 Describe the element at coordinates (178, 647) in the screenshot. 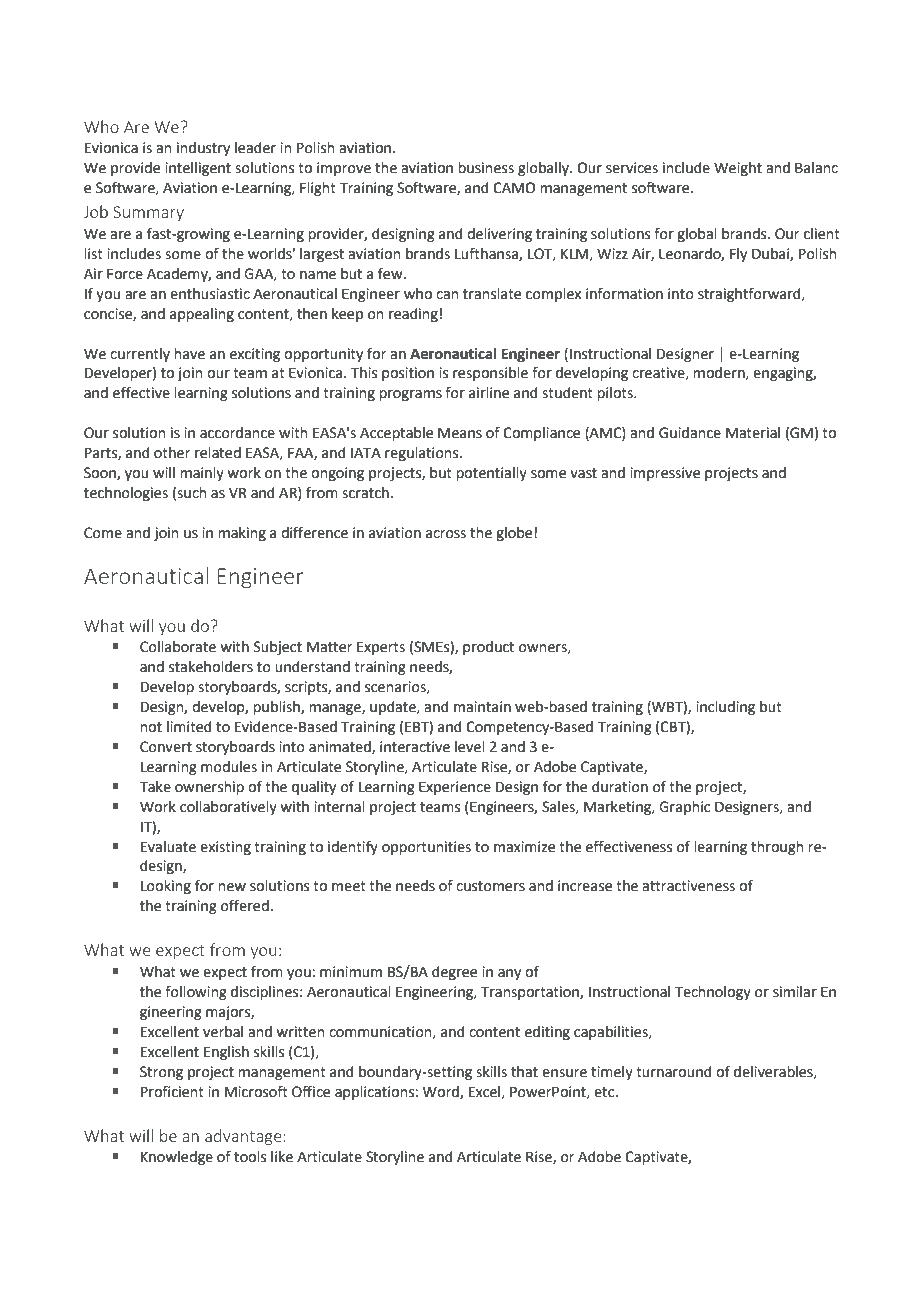

I see `Collaborate` at that location.
